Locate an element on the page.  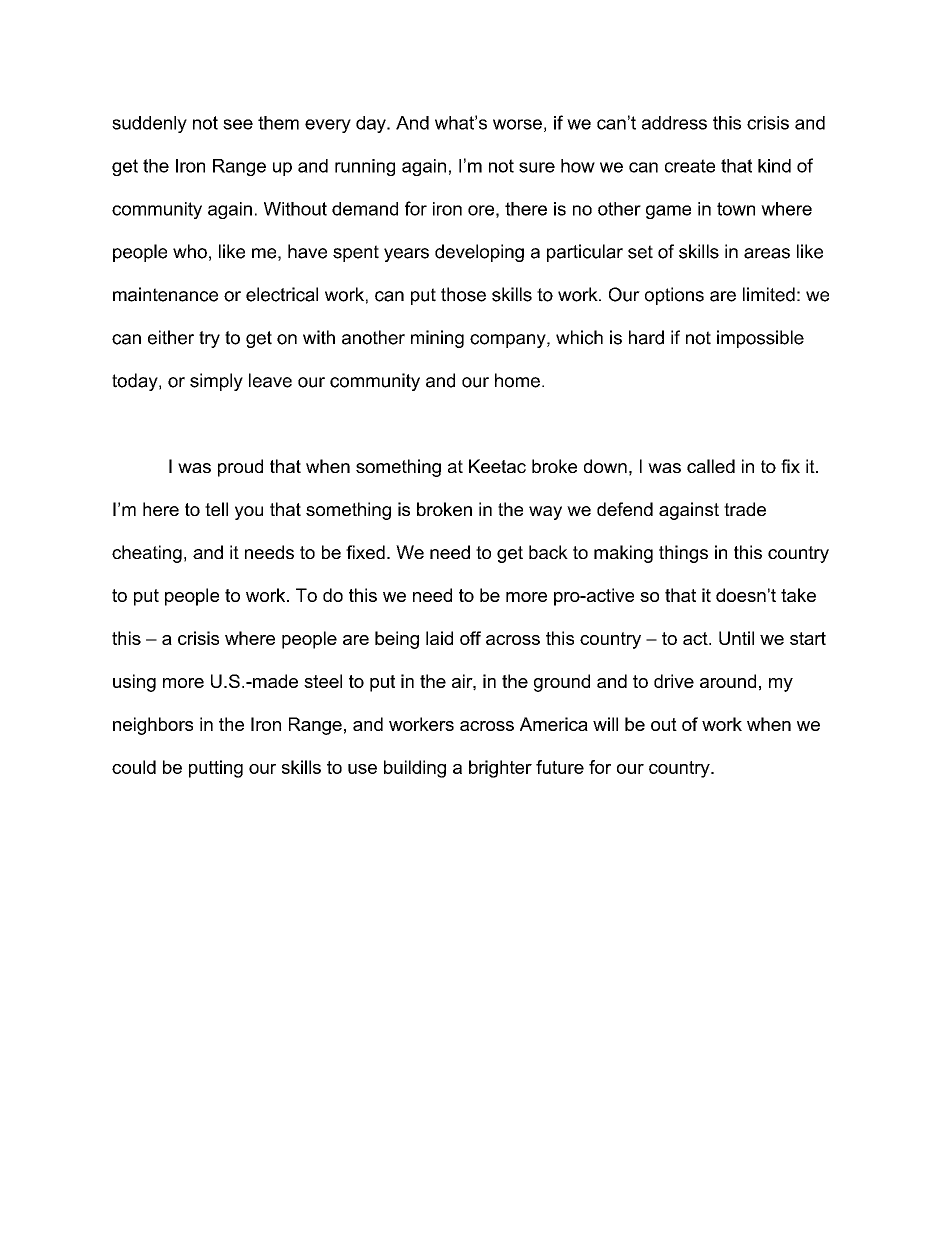
called is located at coordinates (711, 466).
